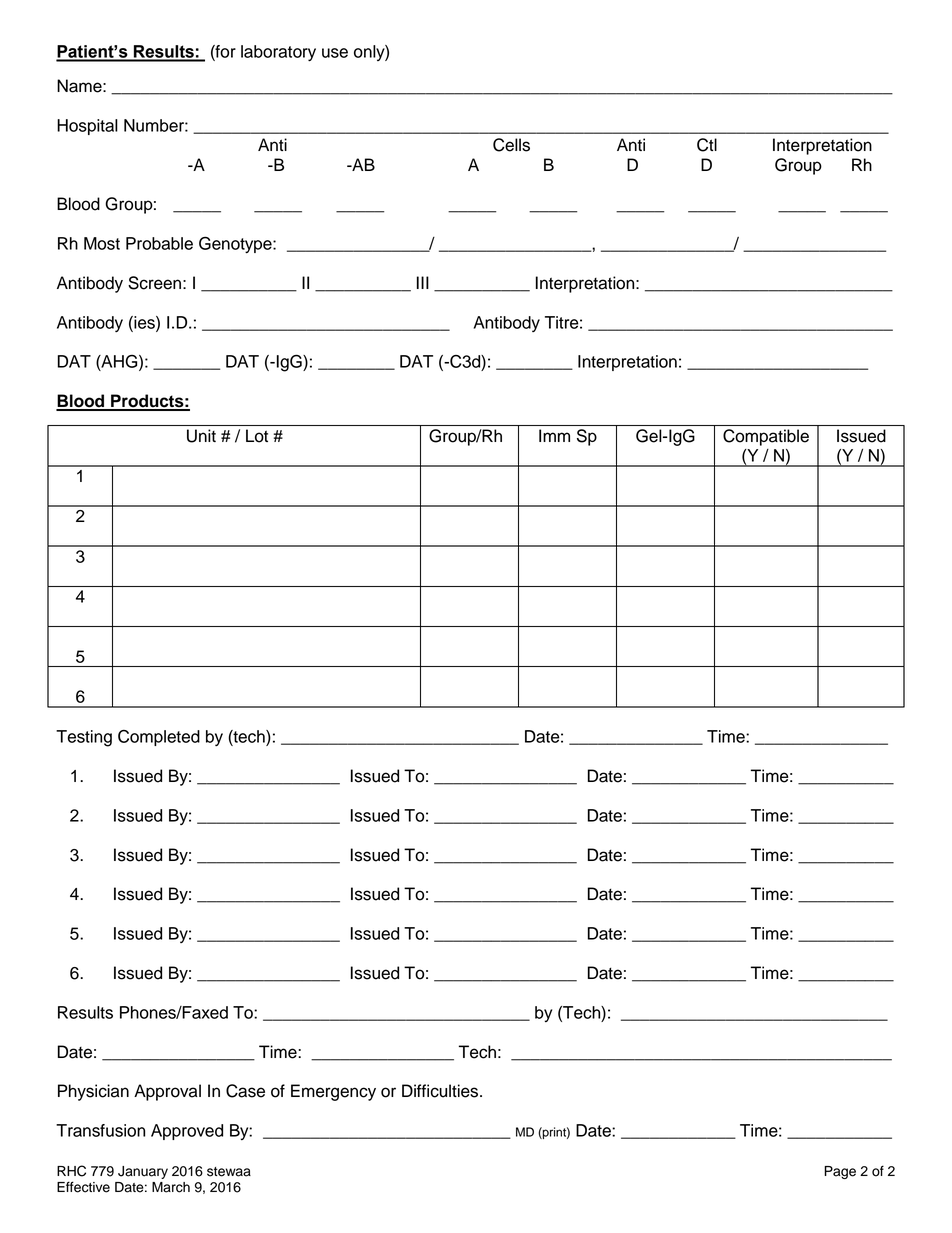 The image size is (952, 1233). Describe the element at coordinates (840, 1172) in the document. I see `Page` at that location.
